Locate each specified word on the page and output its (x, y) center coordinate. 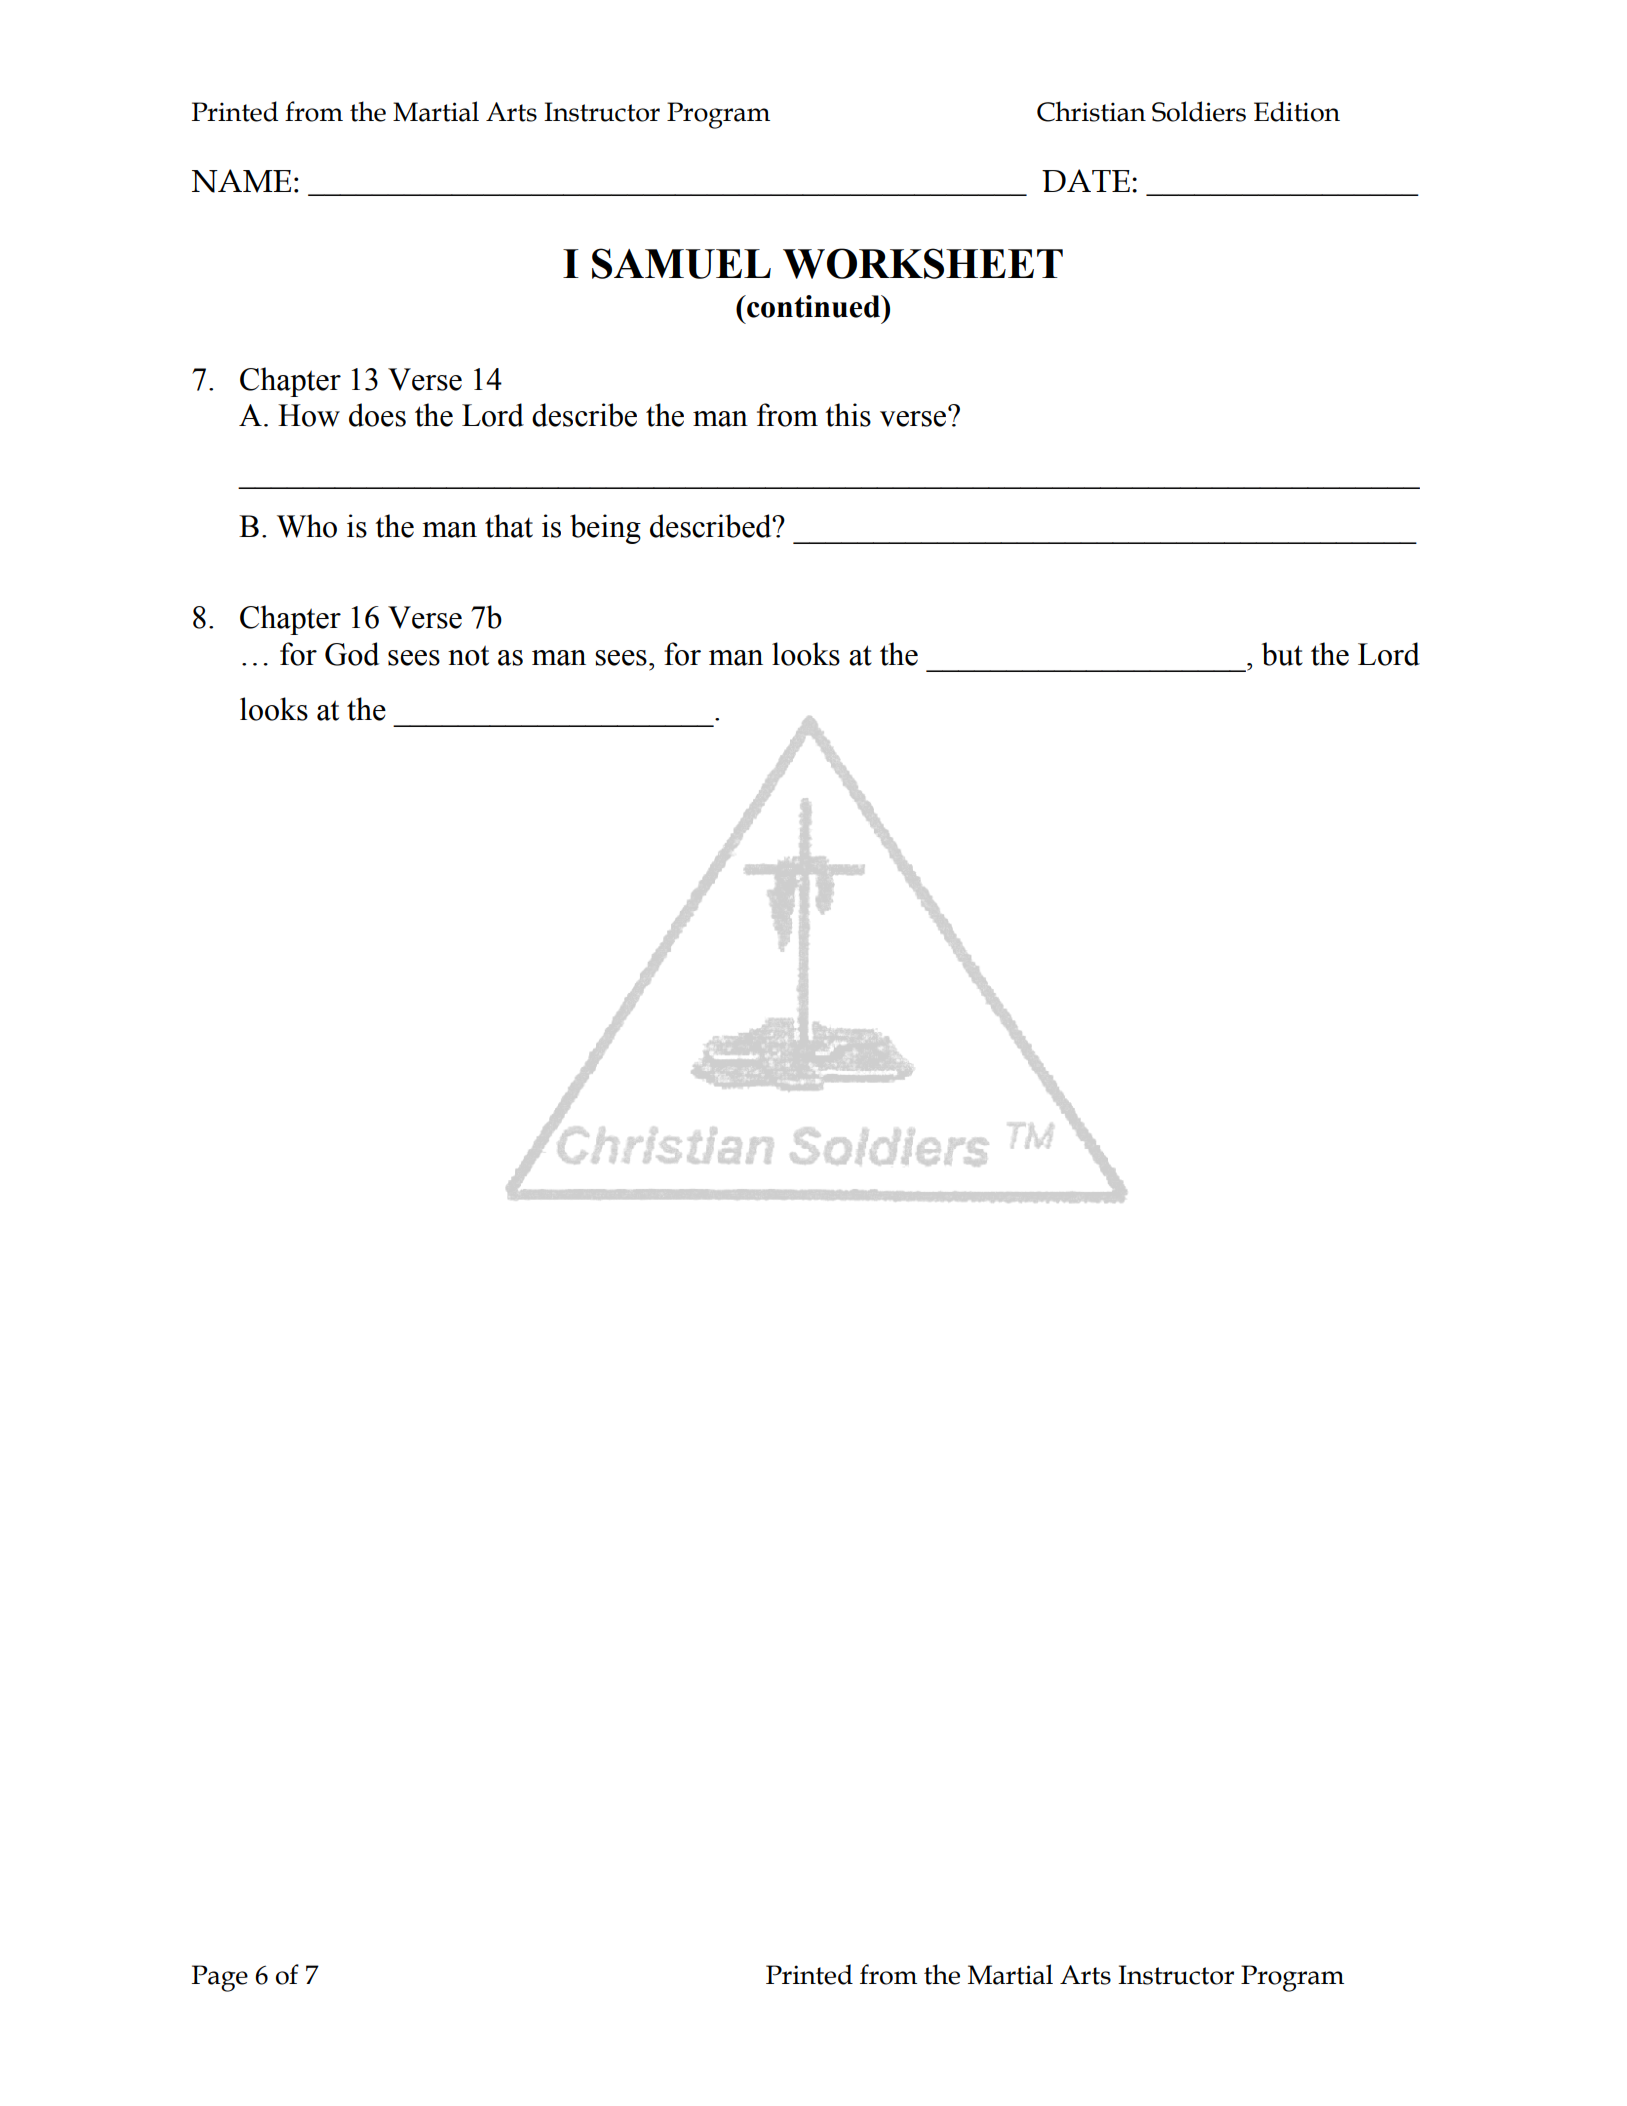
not (468, 655)
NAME (241, 181)
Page (220, 1978)
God (352, 654)
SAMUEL (681, 263)
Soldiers (1199, 111)
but (1282, 654)
